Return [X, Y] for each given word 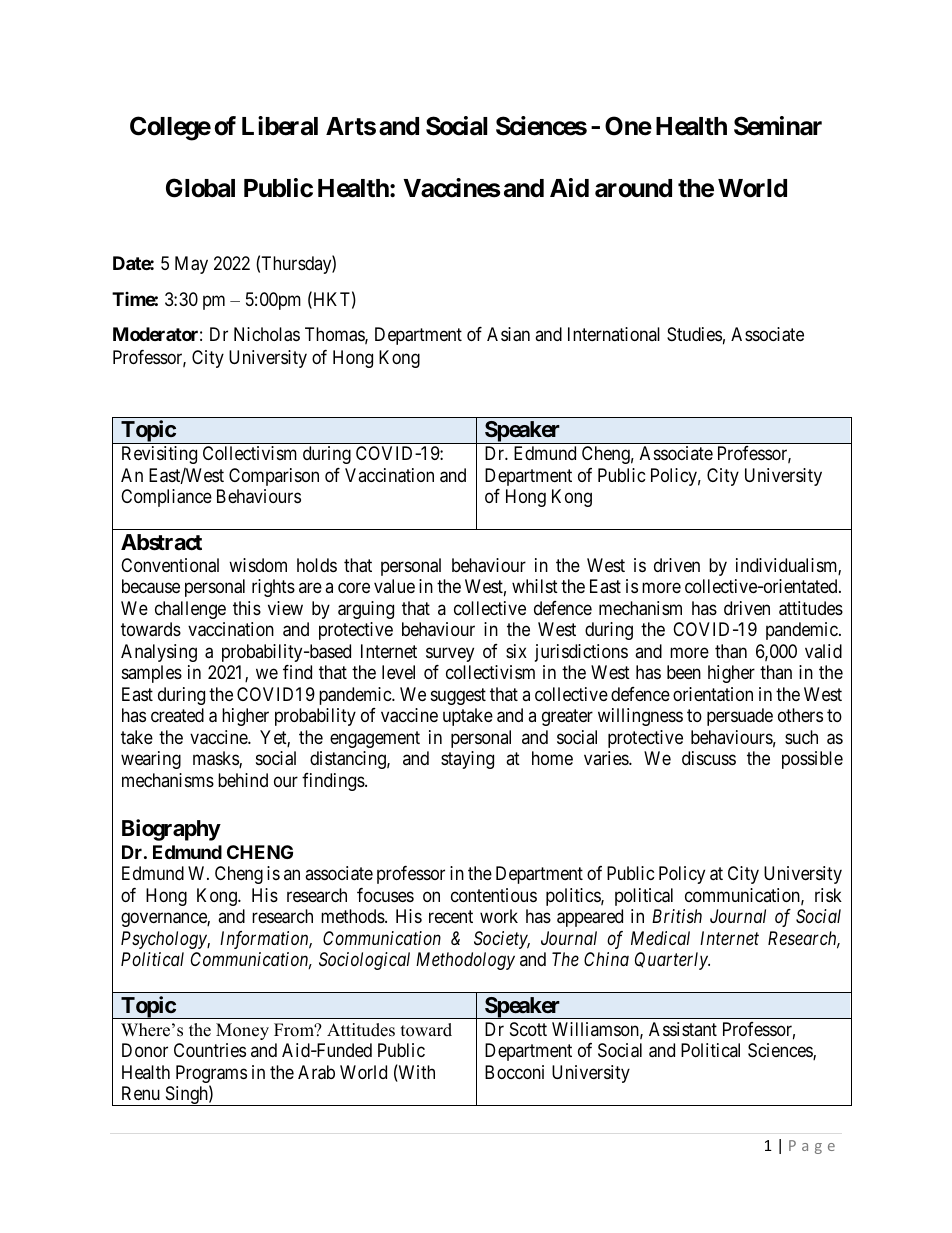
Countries [210, 1050]
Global [200, 188]
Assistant [683, 1029]
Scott [528, 1029]
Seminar [778, 126]
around [633, 188]
